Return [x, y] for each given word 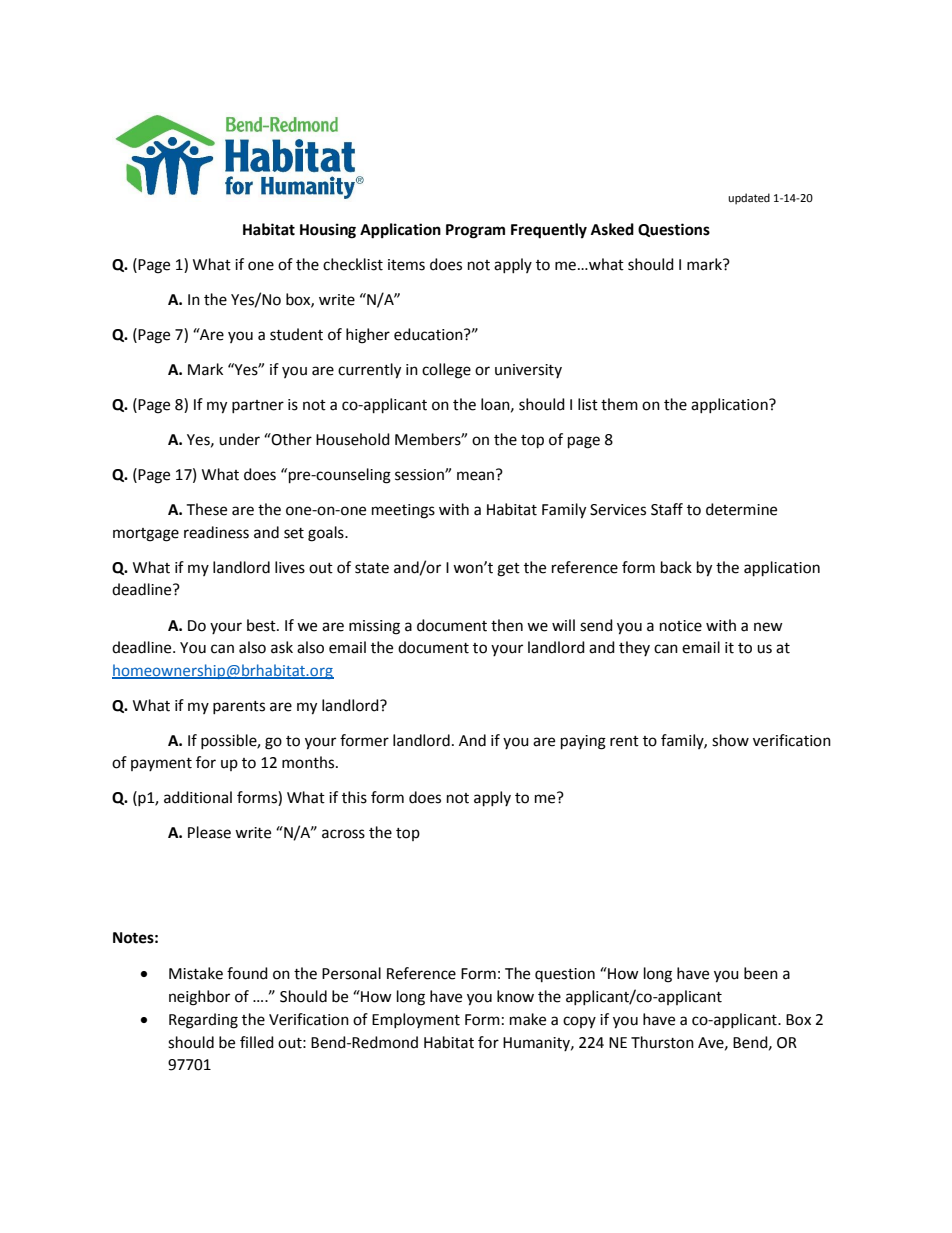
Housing [328, 231]
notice [681, 626]
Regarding [203, 1021]
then [507, 625]
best [262, 625]
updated [749, 199]
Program [475, 231]
